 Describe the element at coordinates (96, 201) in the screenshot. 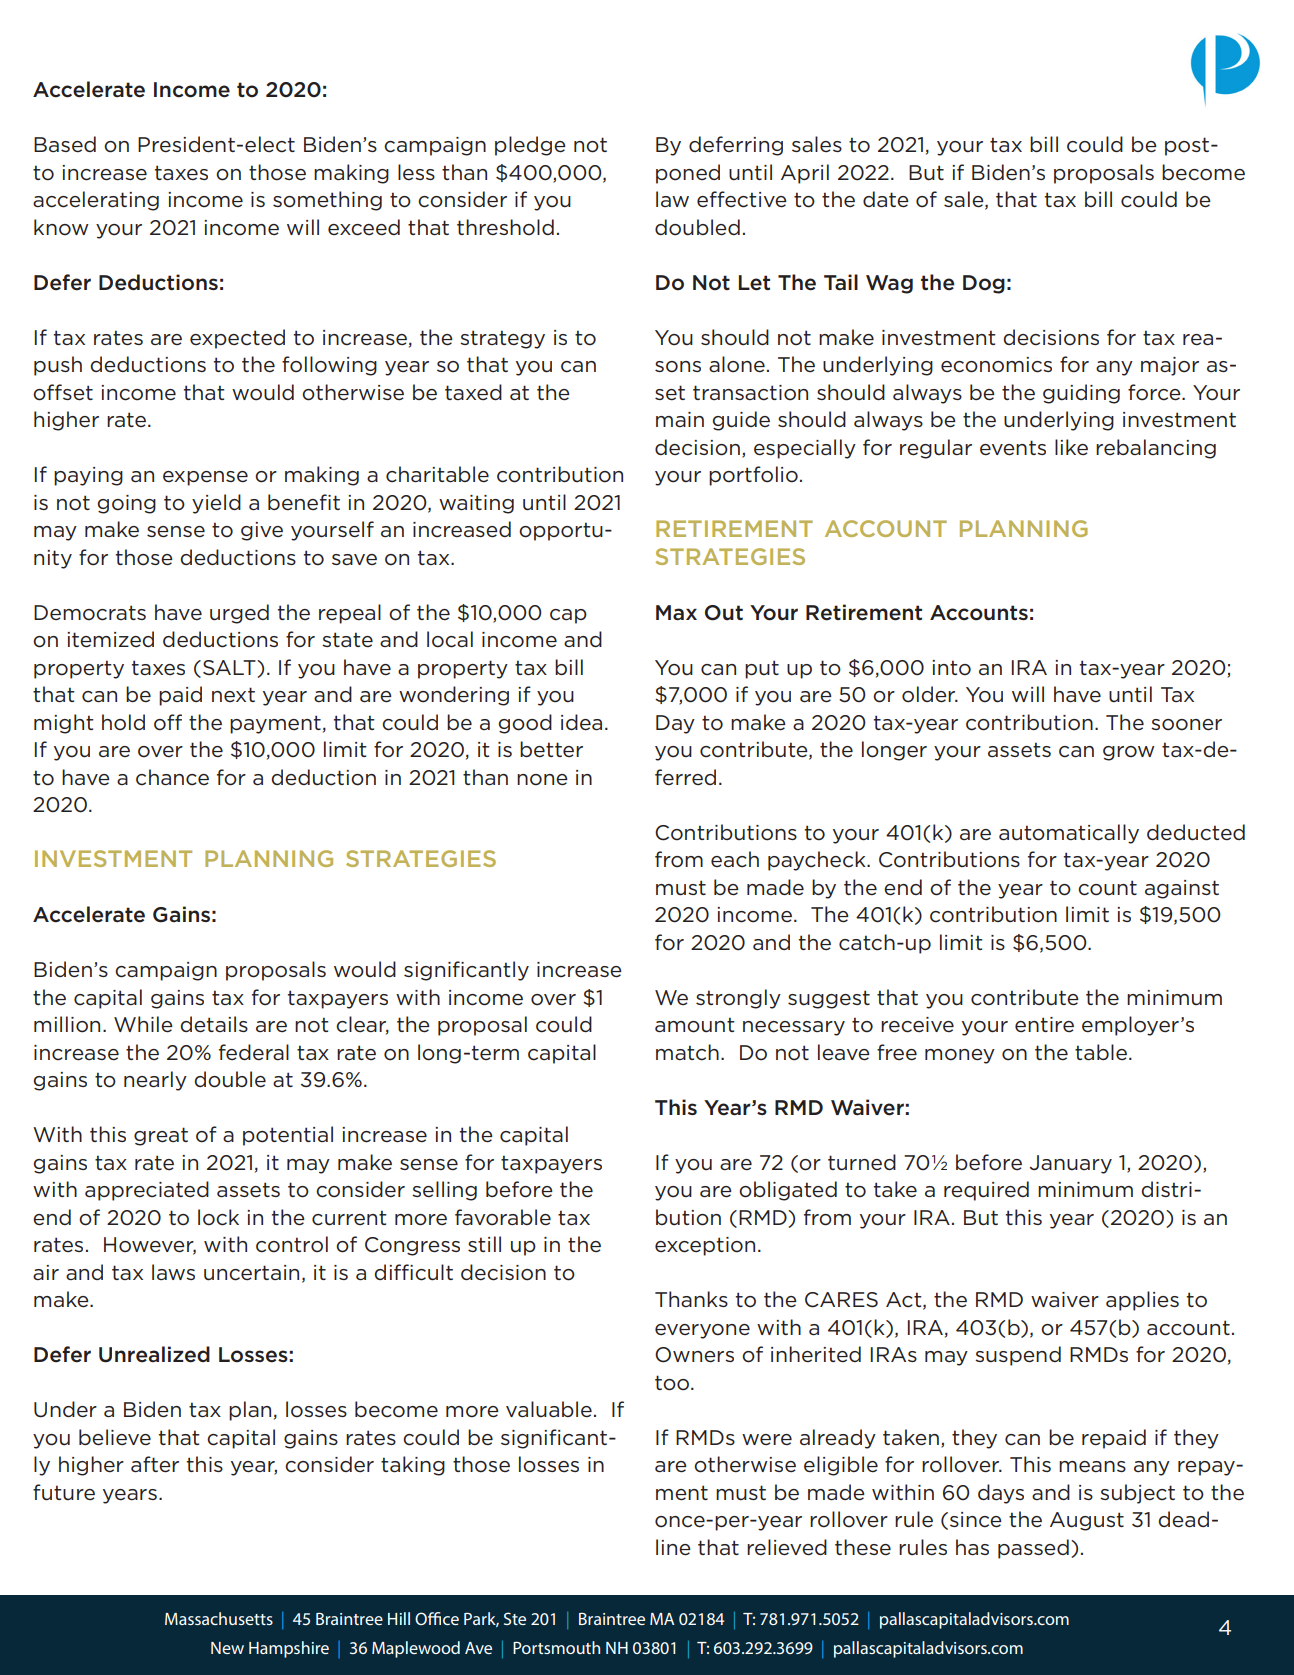

I see `accelerating` at that location.
